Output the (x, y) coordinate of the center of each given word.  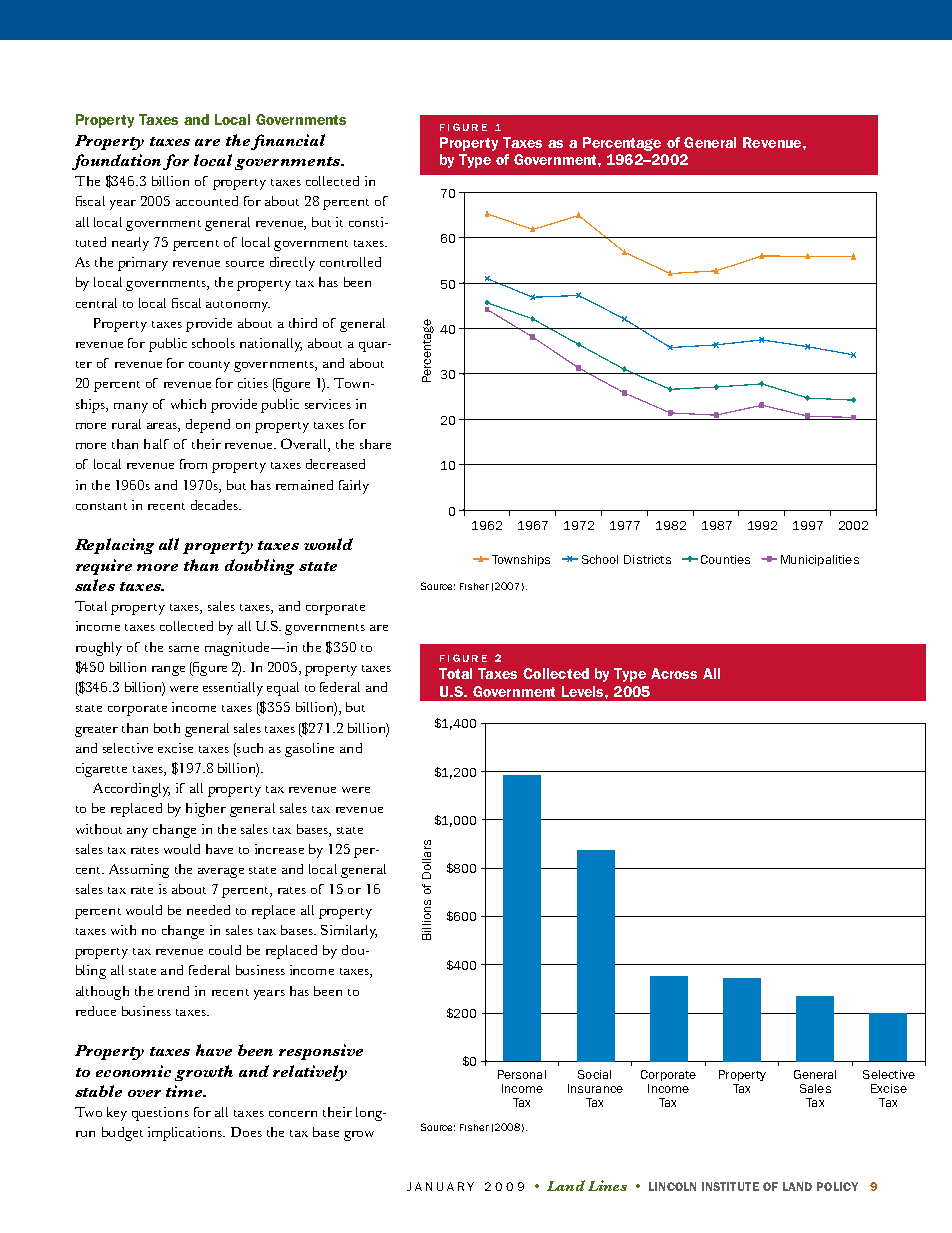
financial (288, 142)
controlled (350, 262)
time (185, 1091)
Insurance (595, 1088)
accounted (207, 201)
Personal (522, 1074)
